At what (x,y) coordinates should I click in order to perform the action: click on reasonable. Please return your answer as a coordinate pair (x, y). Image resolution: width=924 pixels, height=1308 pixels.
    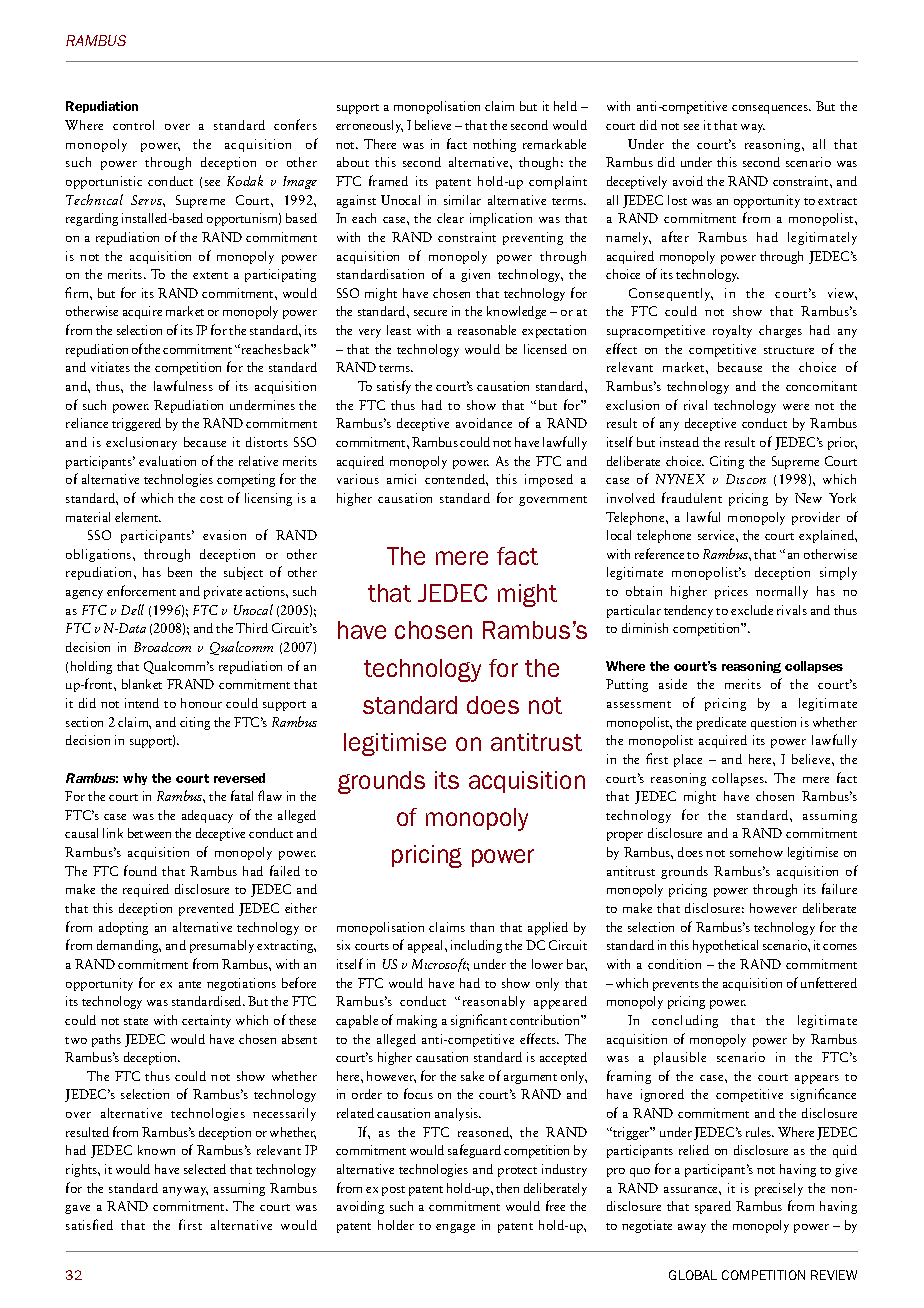
    Looking at the image, I should click on (487, 330).
